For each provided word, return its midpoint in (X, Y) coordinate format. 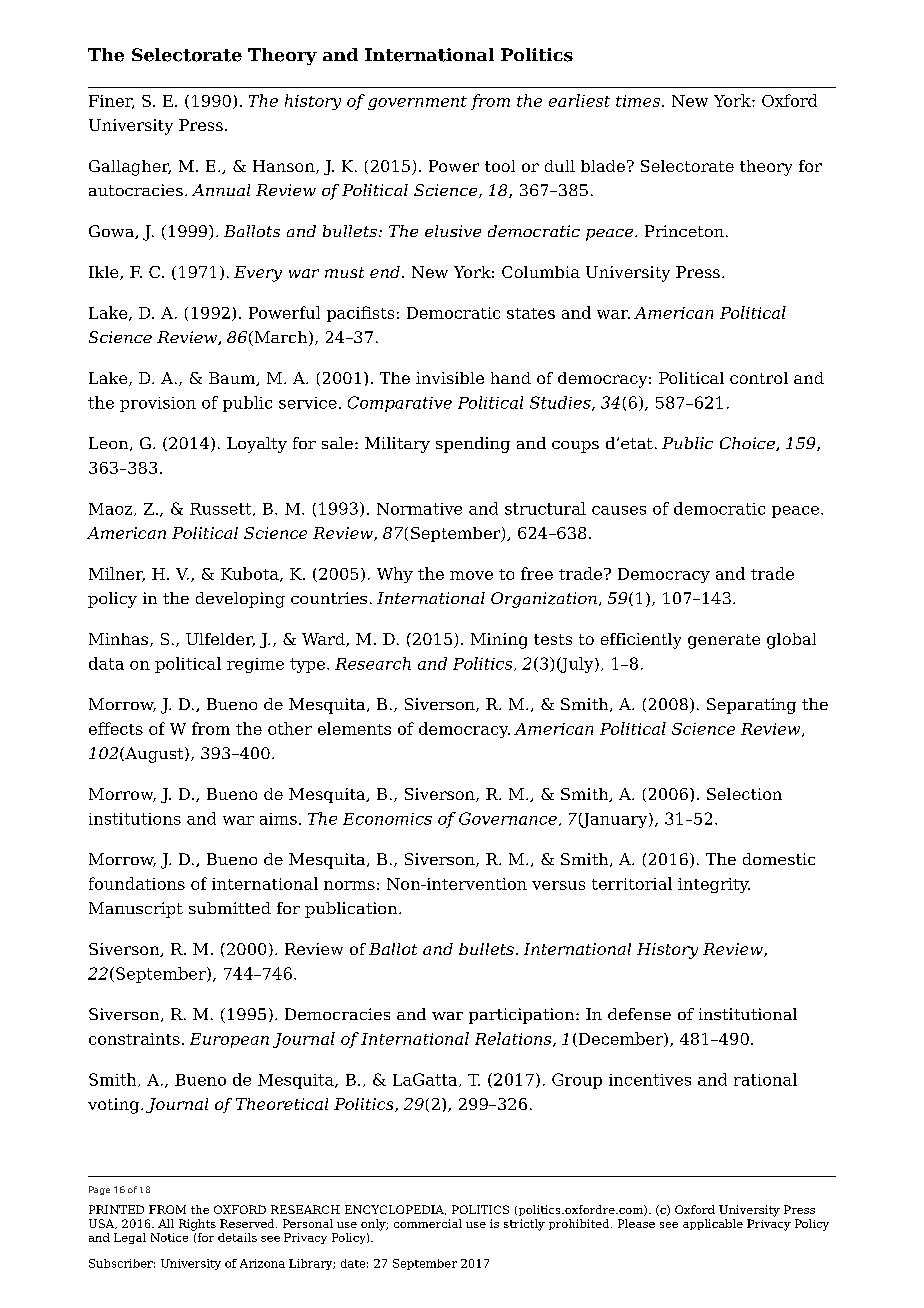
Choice (748, 444)
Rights (197, 1225)
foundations (137, 883)
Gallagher (130, 168)
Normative (419, 509)
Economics (387, 819)
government (417, 103)
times (638, 101)
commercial (428, 1223)
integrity (714, 885)
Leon (110, 444)
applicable (713, 1224)
